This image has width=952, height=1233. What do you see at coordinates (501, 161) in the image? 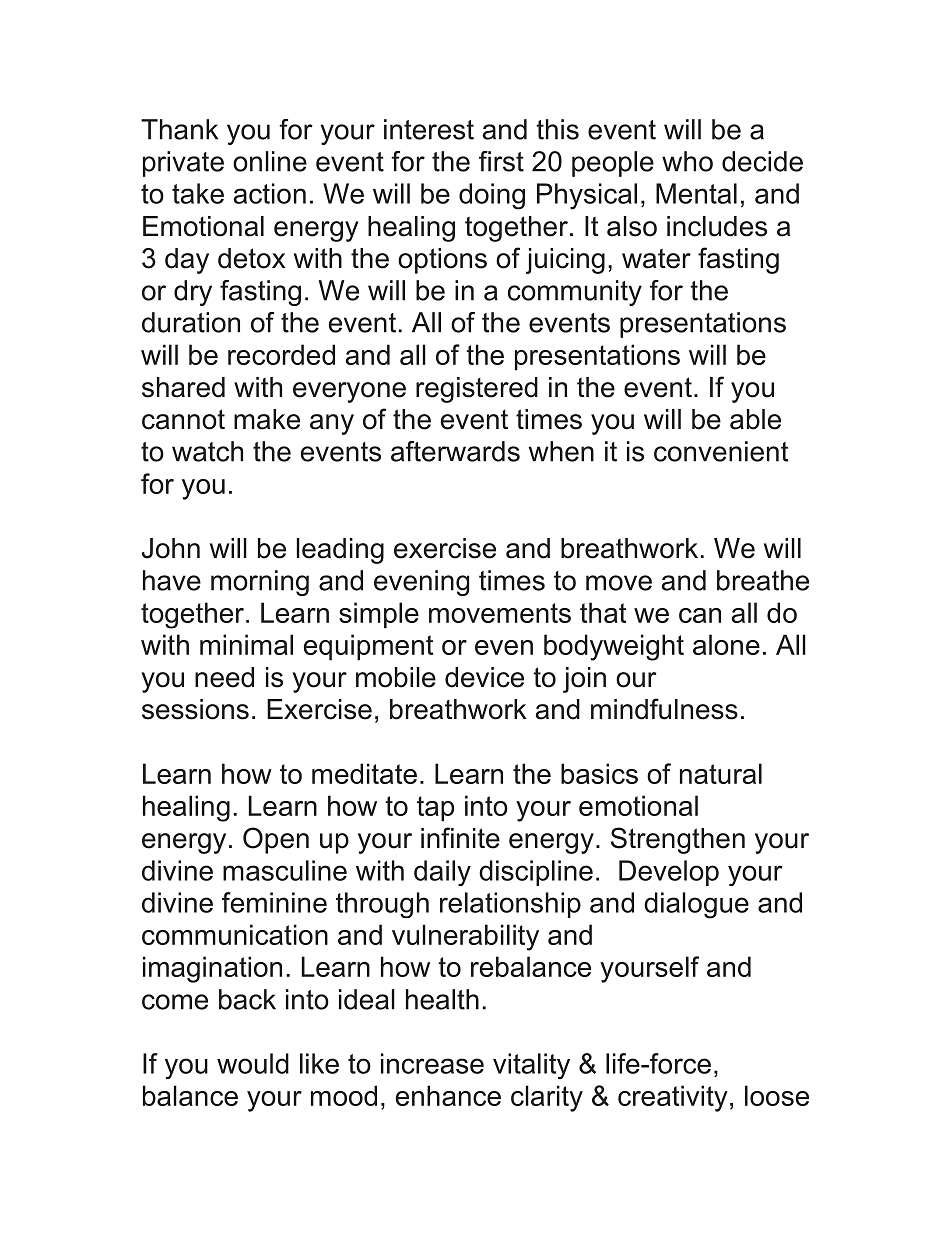
I see `first` at bounding box center [501, 161].
